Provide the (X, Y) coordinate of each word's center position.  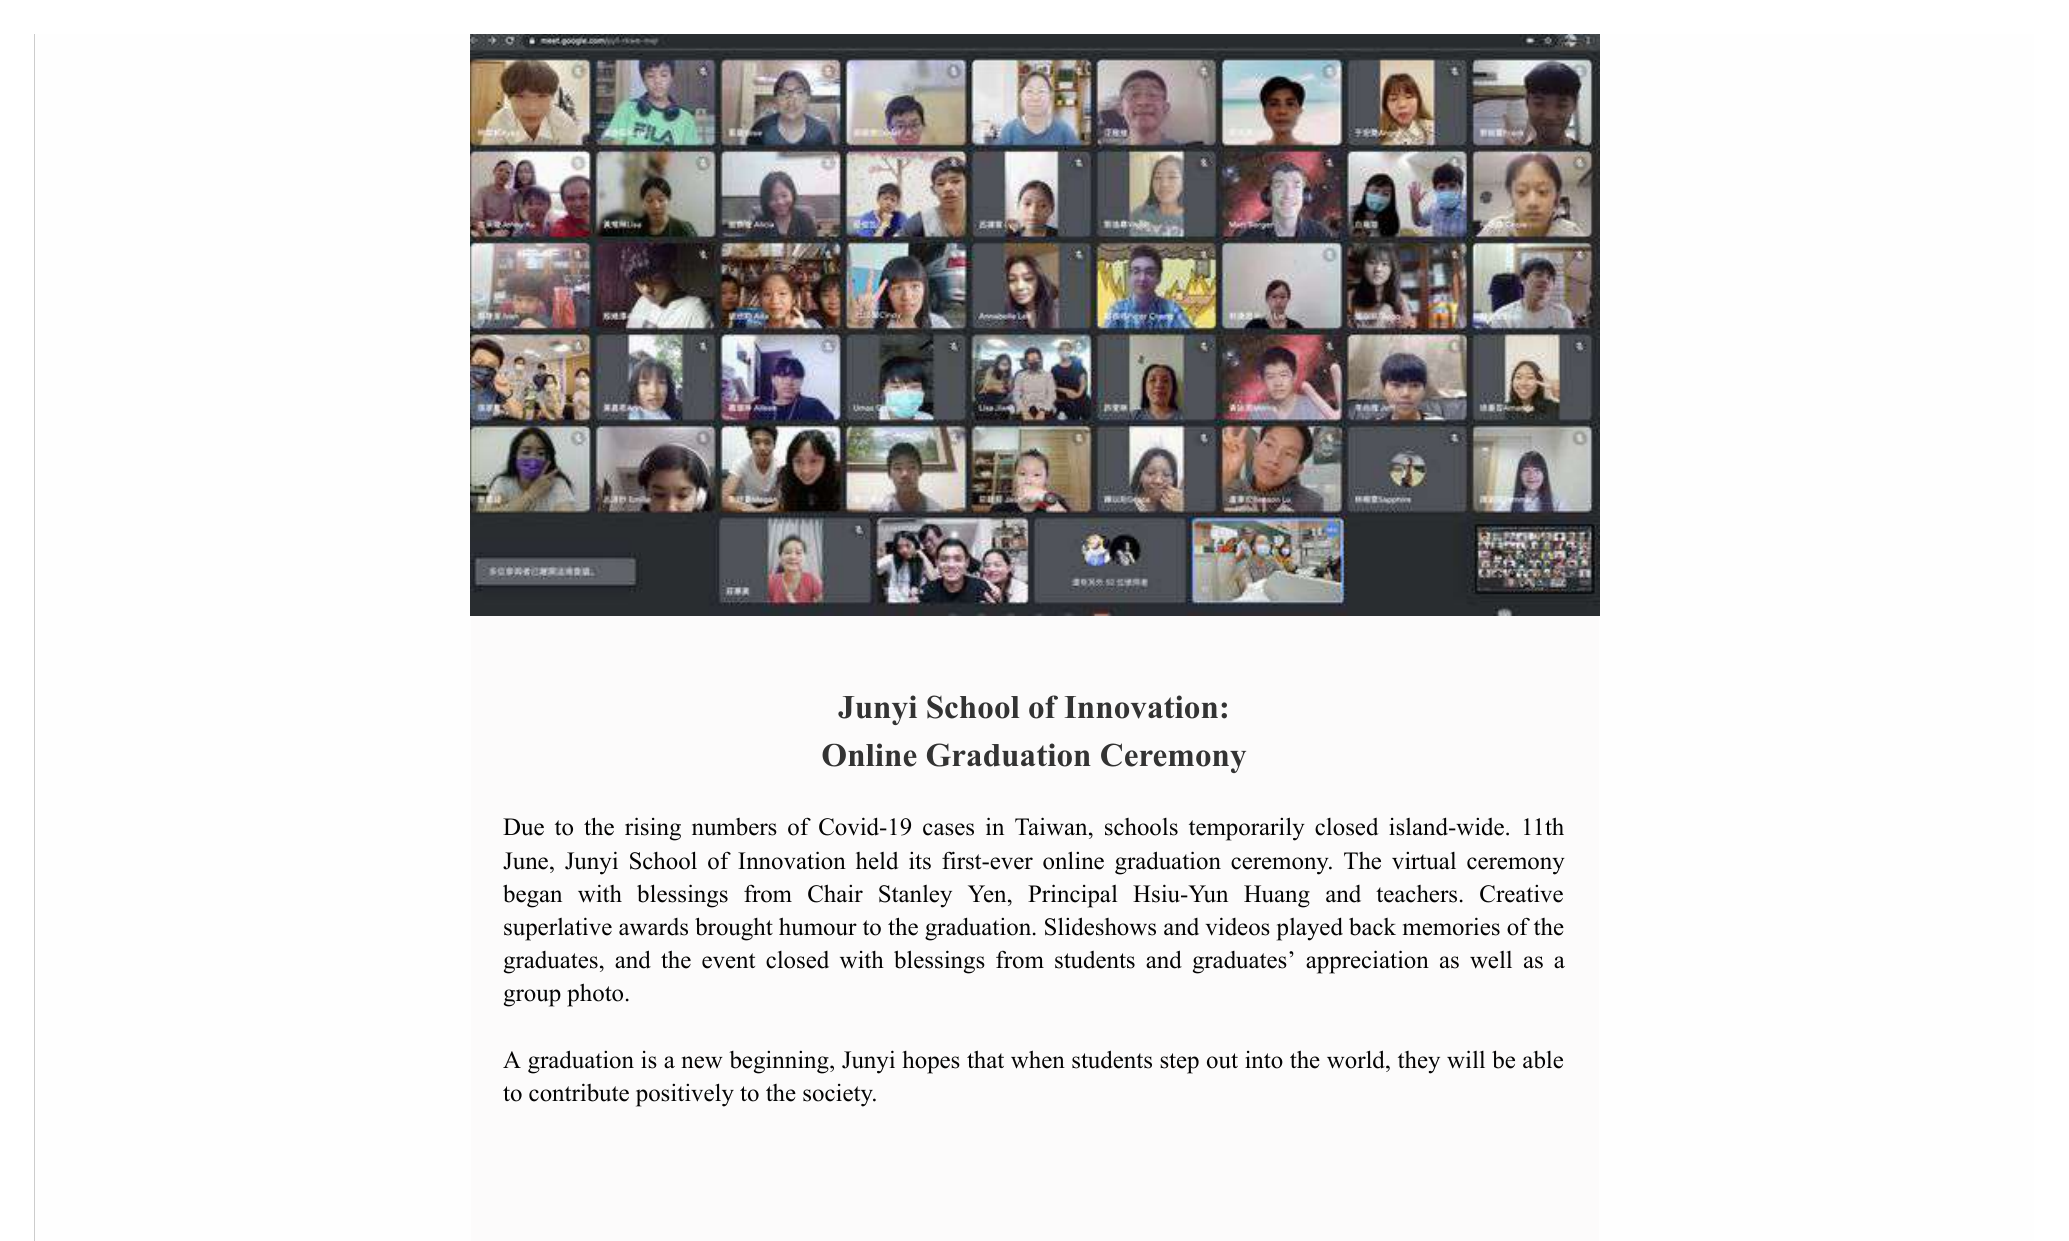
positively (685, 1095)
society (839, 1095)
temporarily (1247, 829)
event (728, 961)
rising (653, 829)
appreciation (1367, 962)
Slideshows (1100, 926)
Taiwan (1052, 828)
